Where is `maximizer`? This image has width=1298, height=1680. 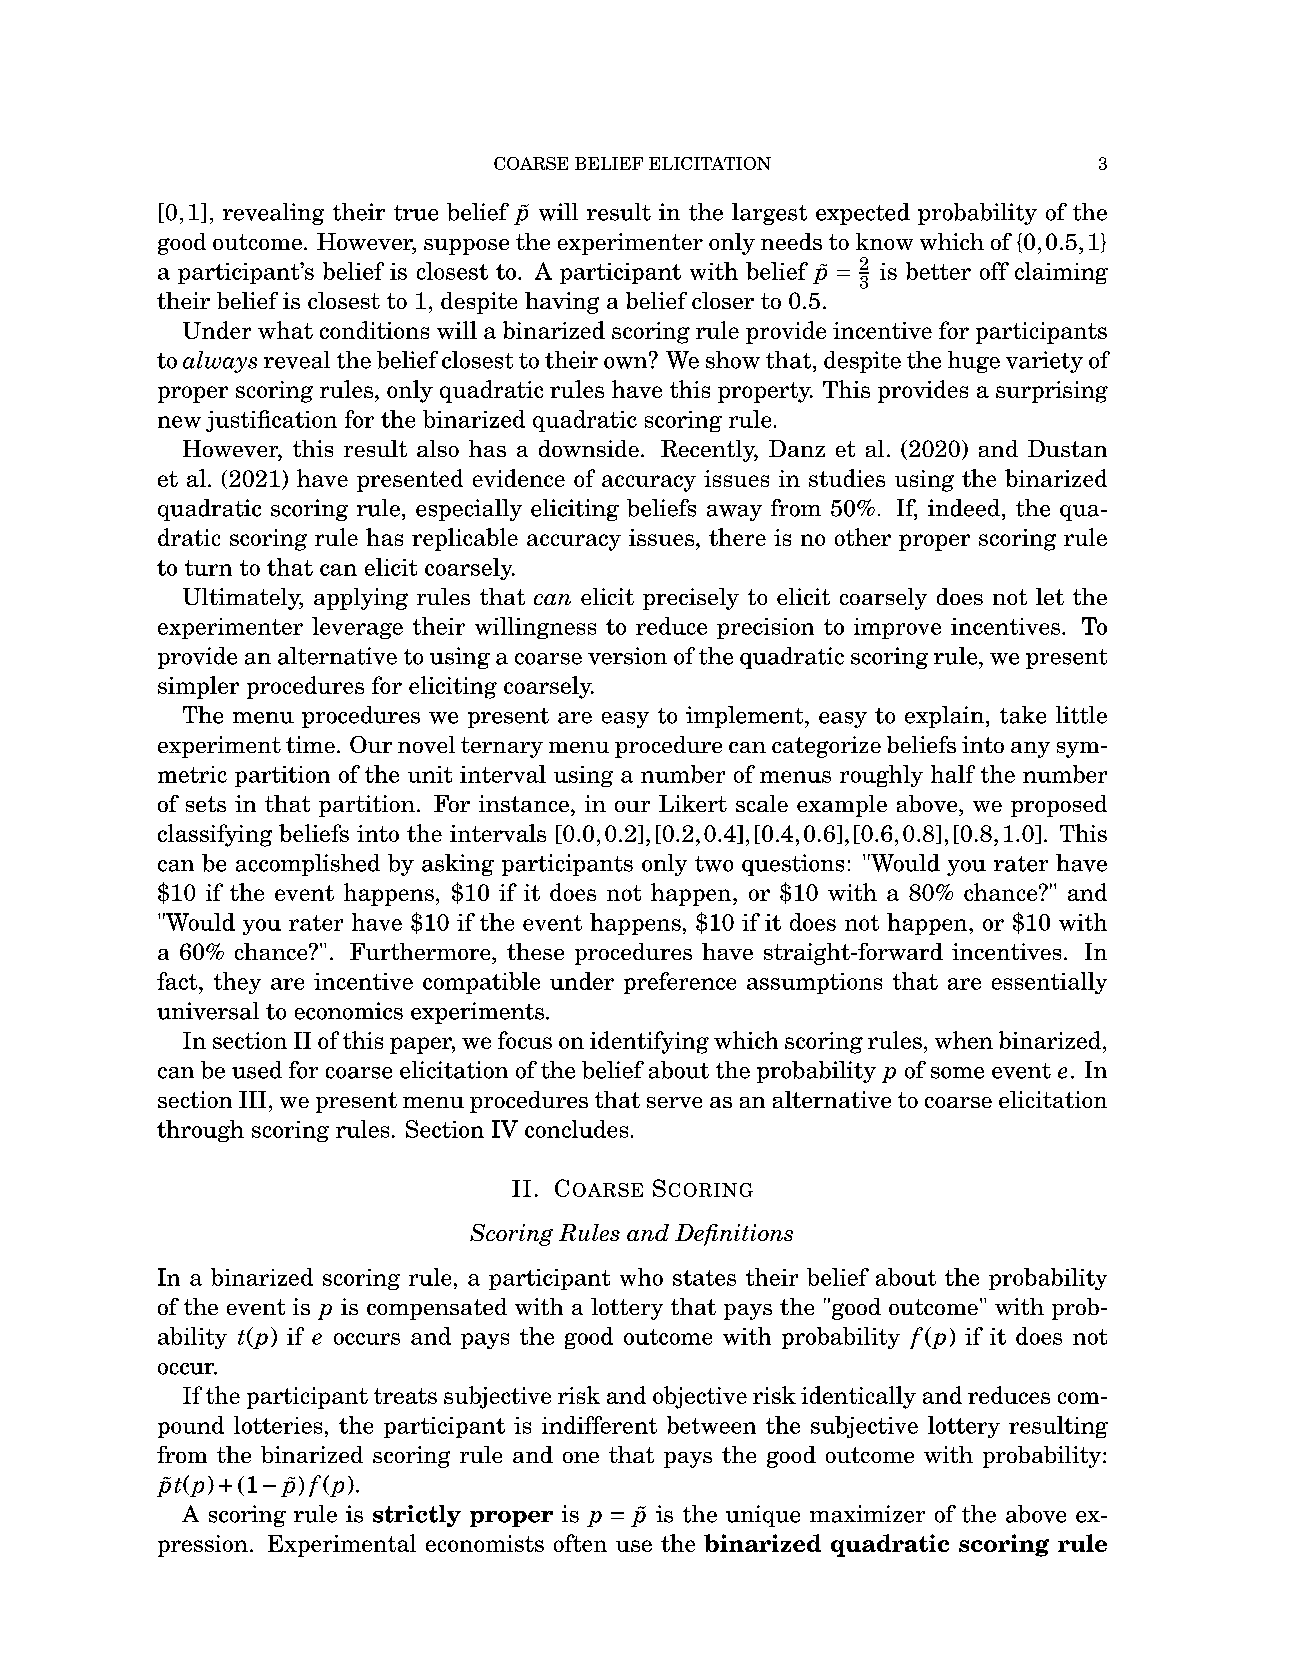
maximizer is located at coordinates (867, 1514).
